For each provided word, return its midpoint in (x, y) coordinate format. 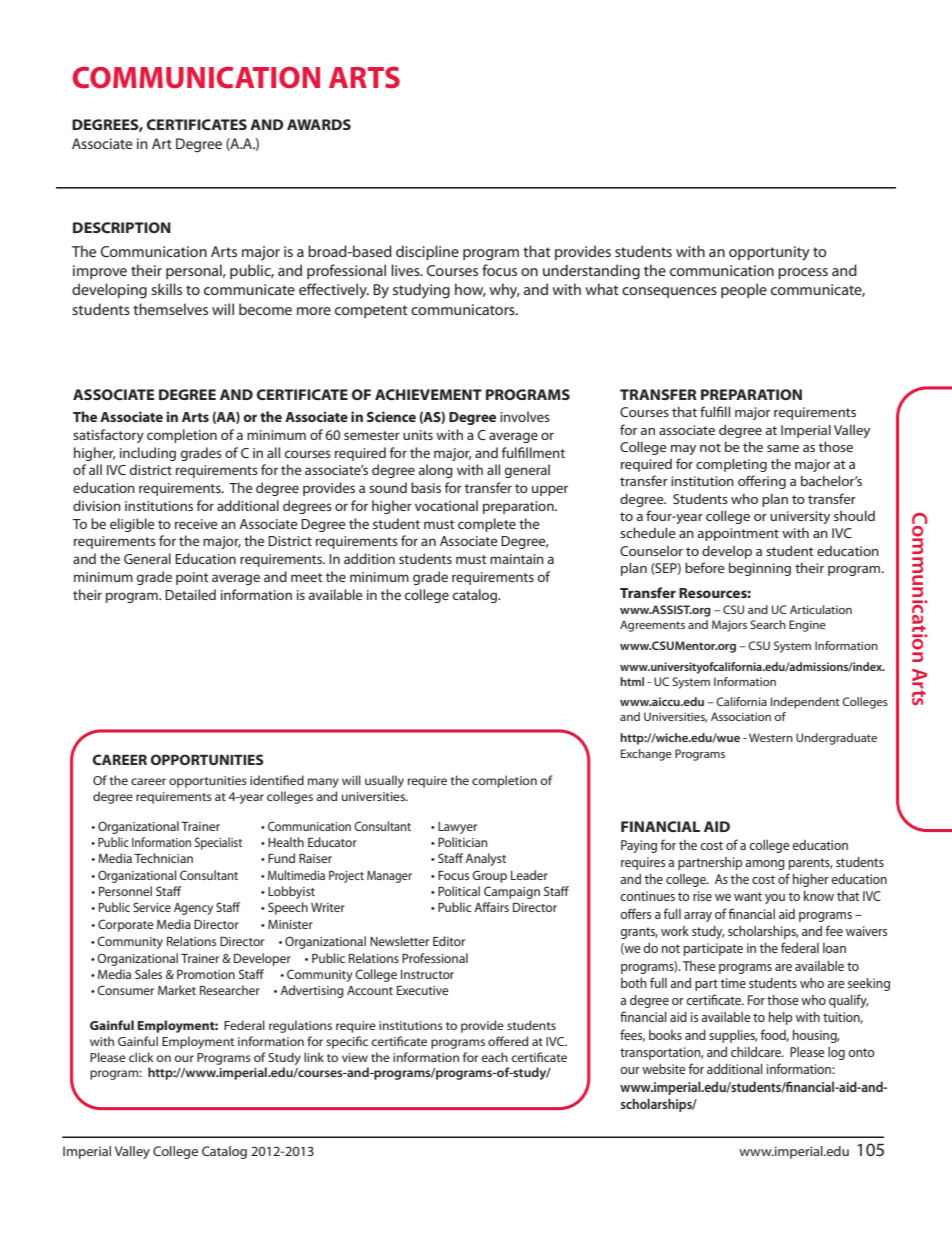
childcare (757, 1052)
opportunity (769, 253)
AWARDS (319, 124)
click (141, 1057)
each (494, 1057)
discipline (427, 252)
